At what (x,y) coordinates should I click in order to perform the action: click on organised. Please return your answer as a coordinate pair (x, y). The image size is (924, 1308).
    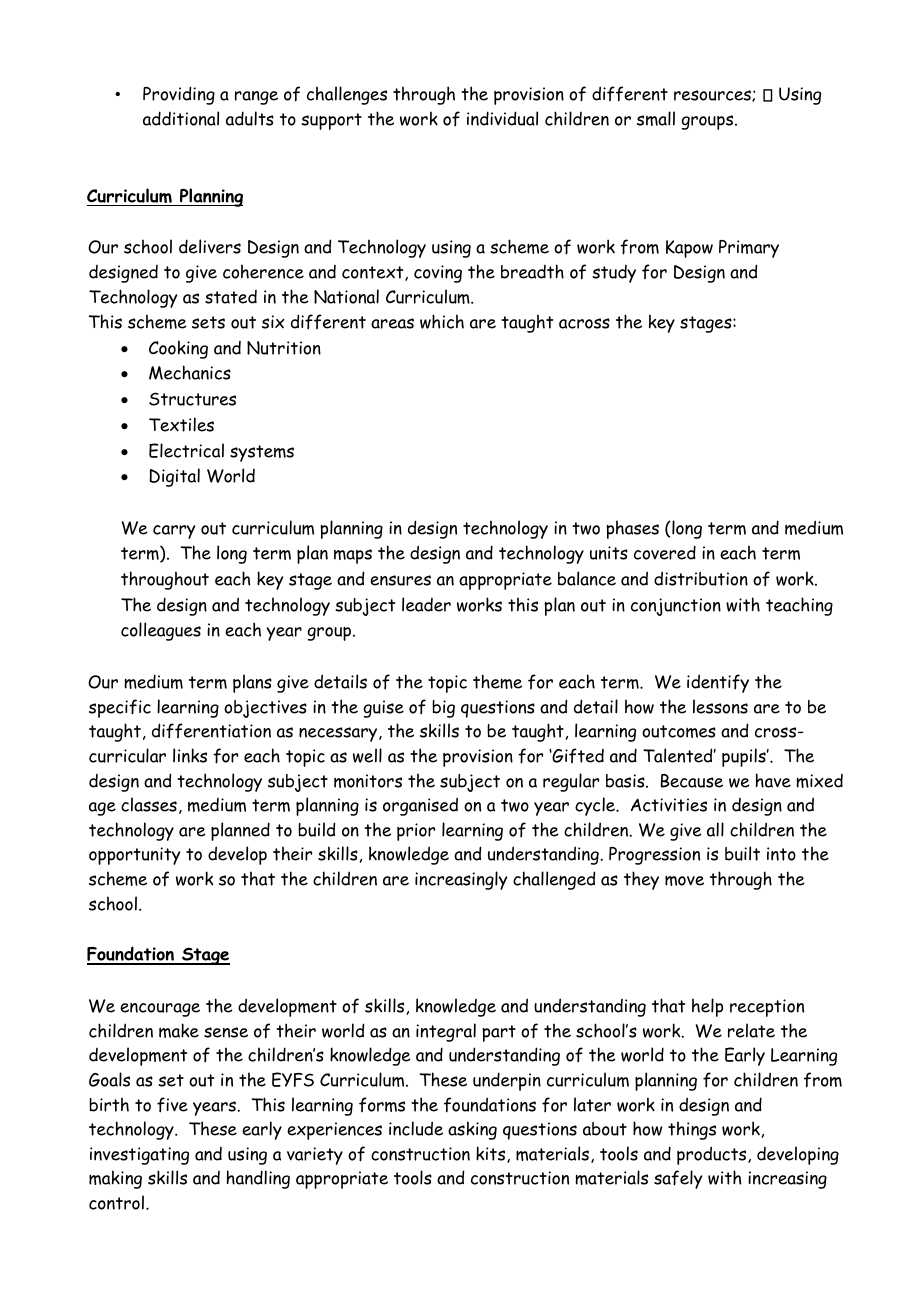
    Looking at the image, I should click on (420, 806).
